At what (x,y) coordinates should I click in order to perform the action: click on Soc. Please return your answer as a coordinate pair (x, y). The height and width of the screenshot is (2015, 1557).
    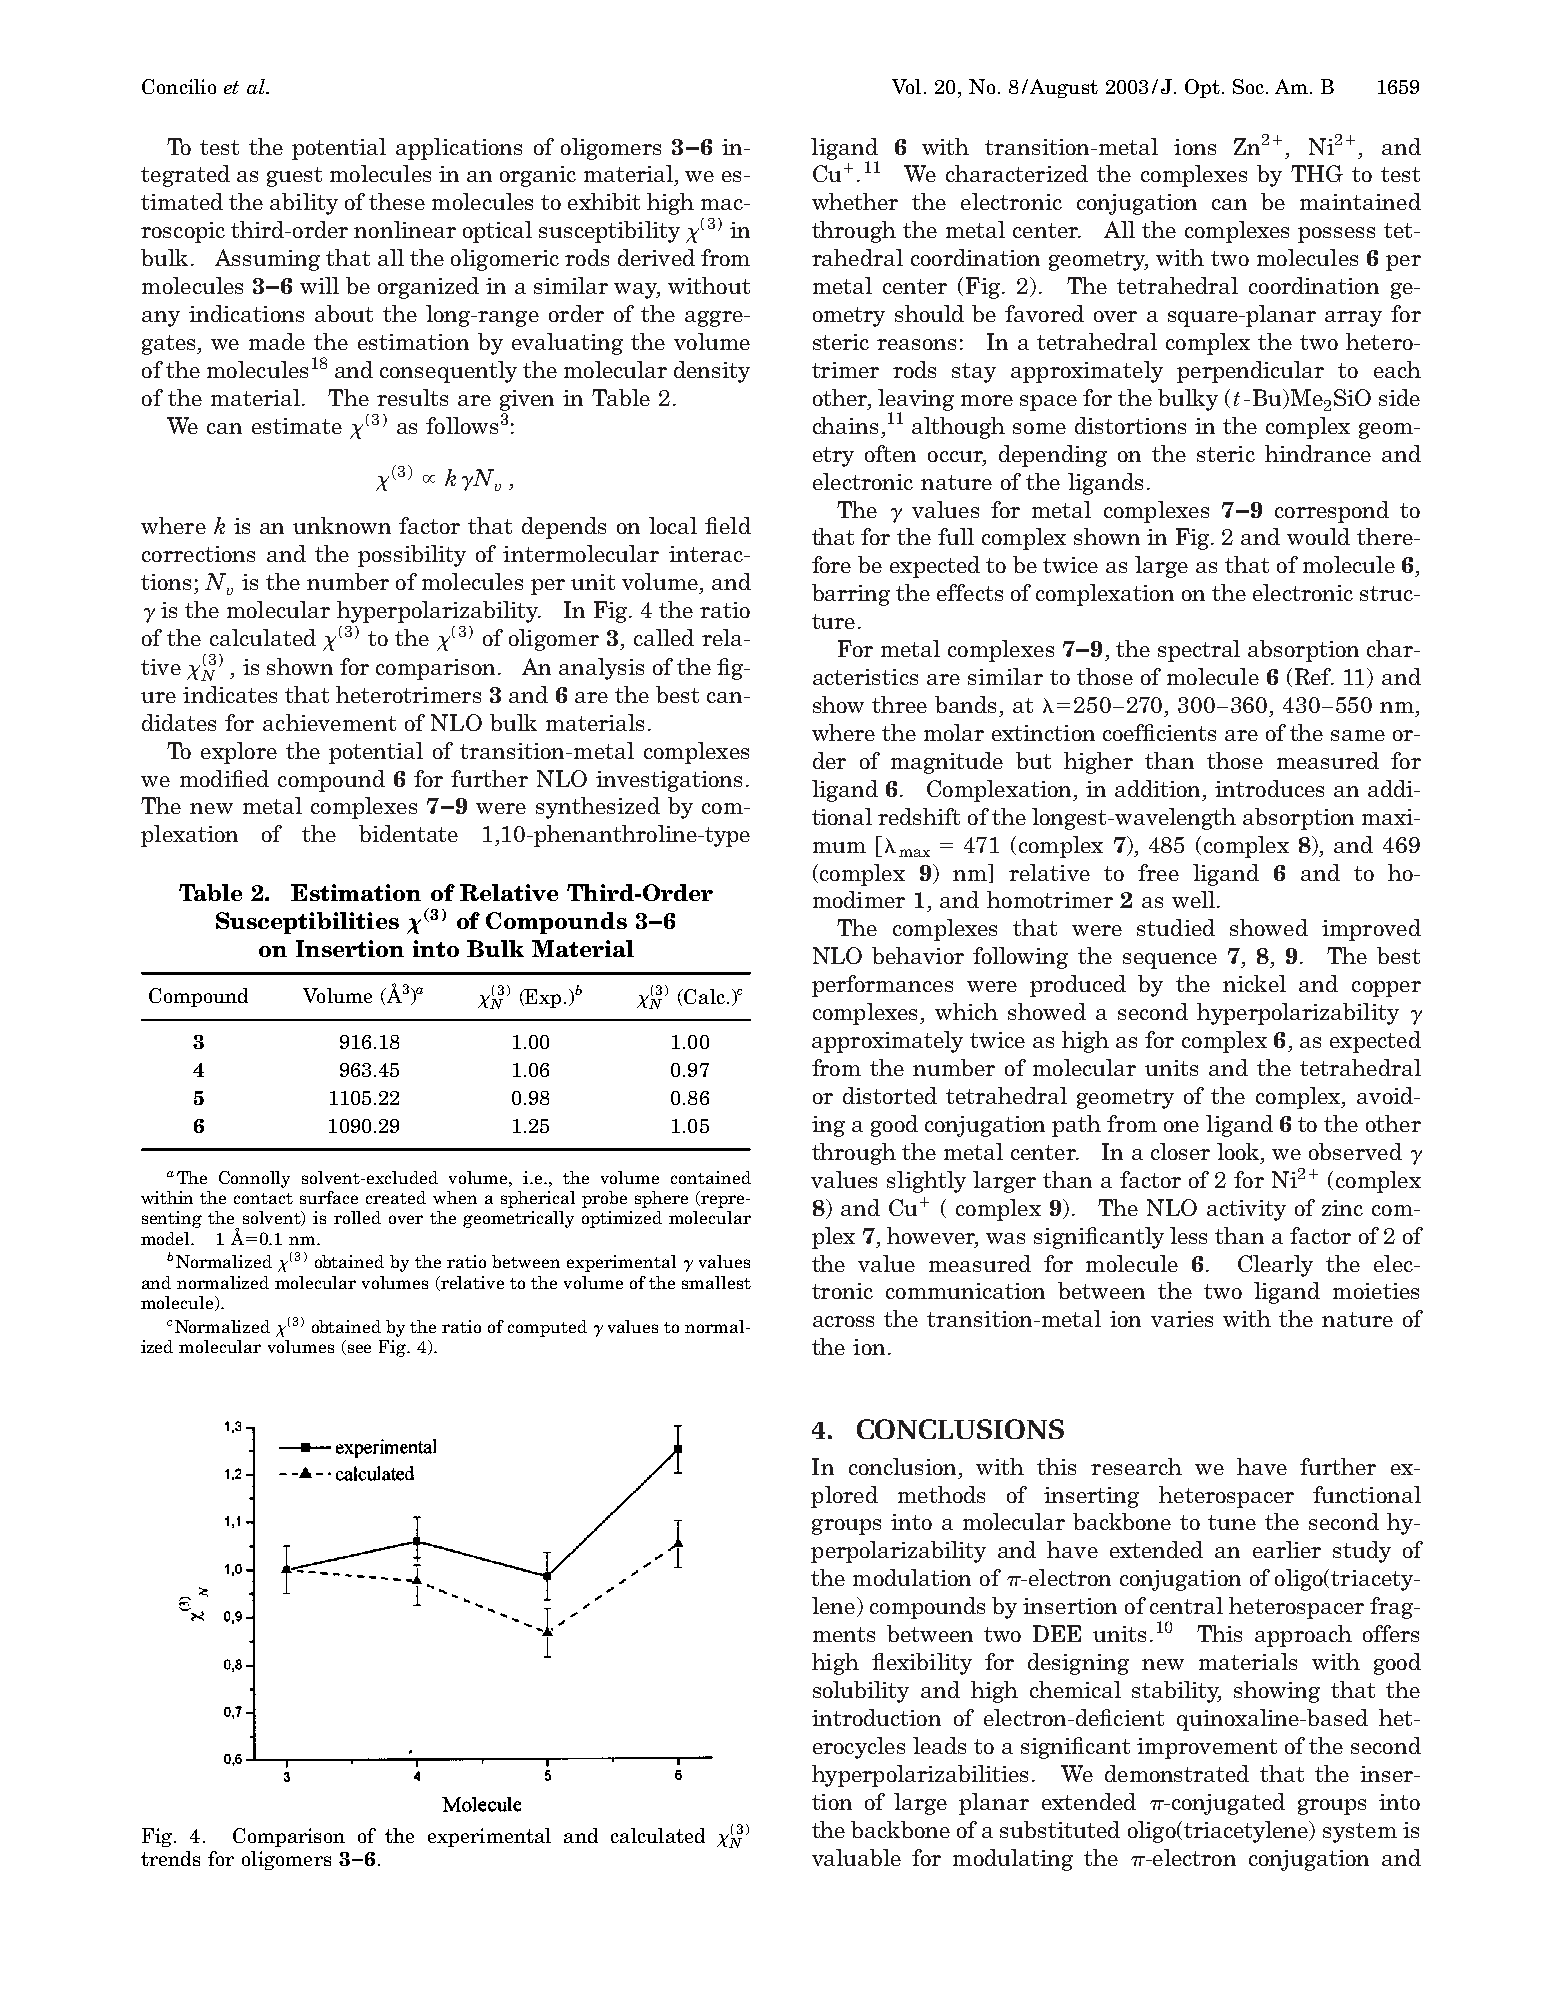
    Looking at the image, I should click on (1248, 86).
